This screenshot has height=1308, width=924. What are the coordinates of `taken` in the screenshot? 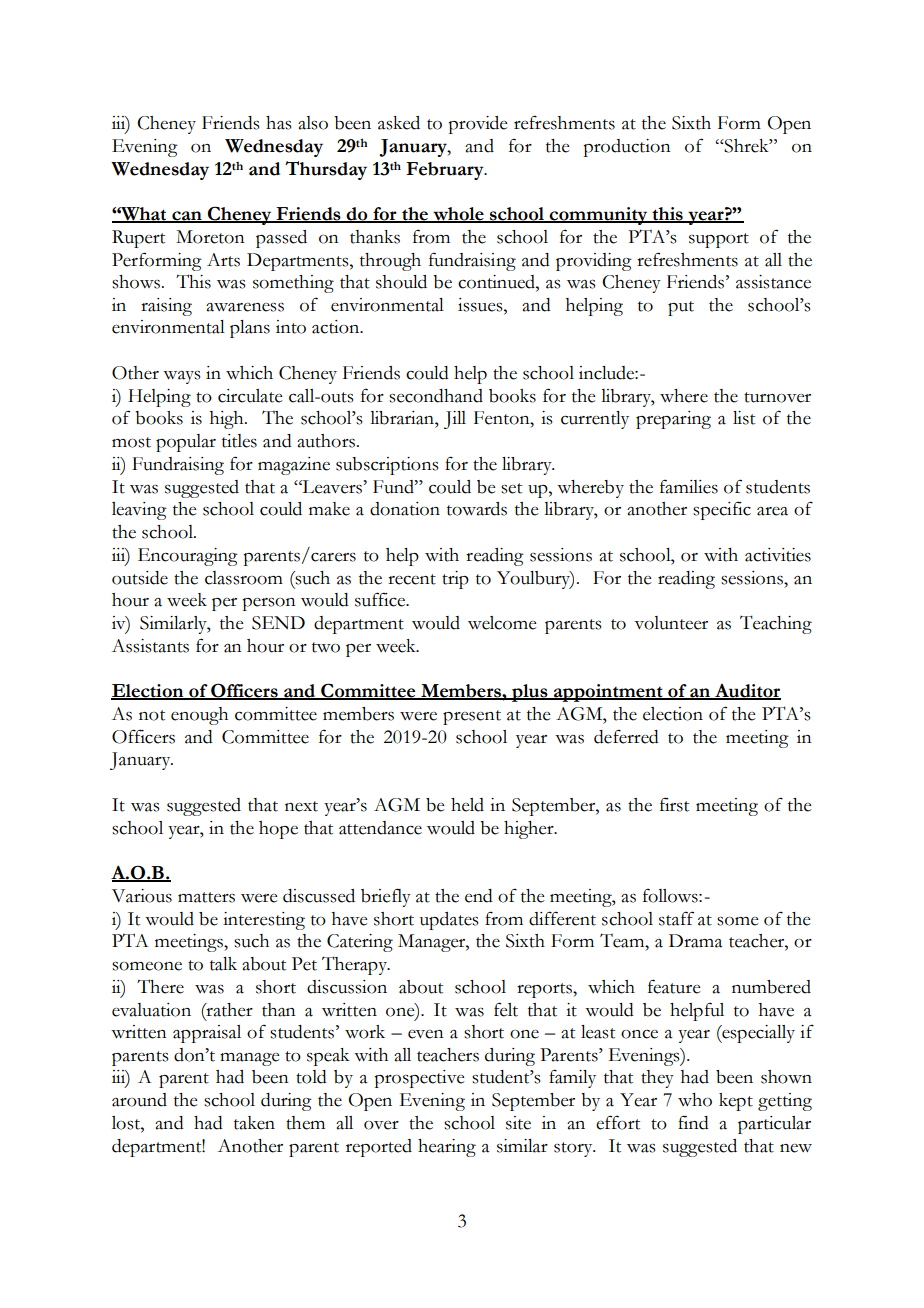 It's located at (254, 1123).
